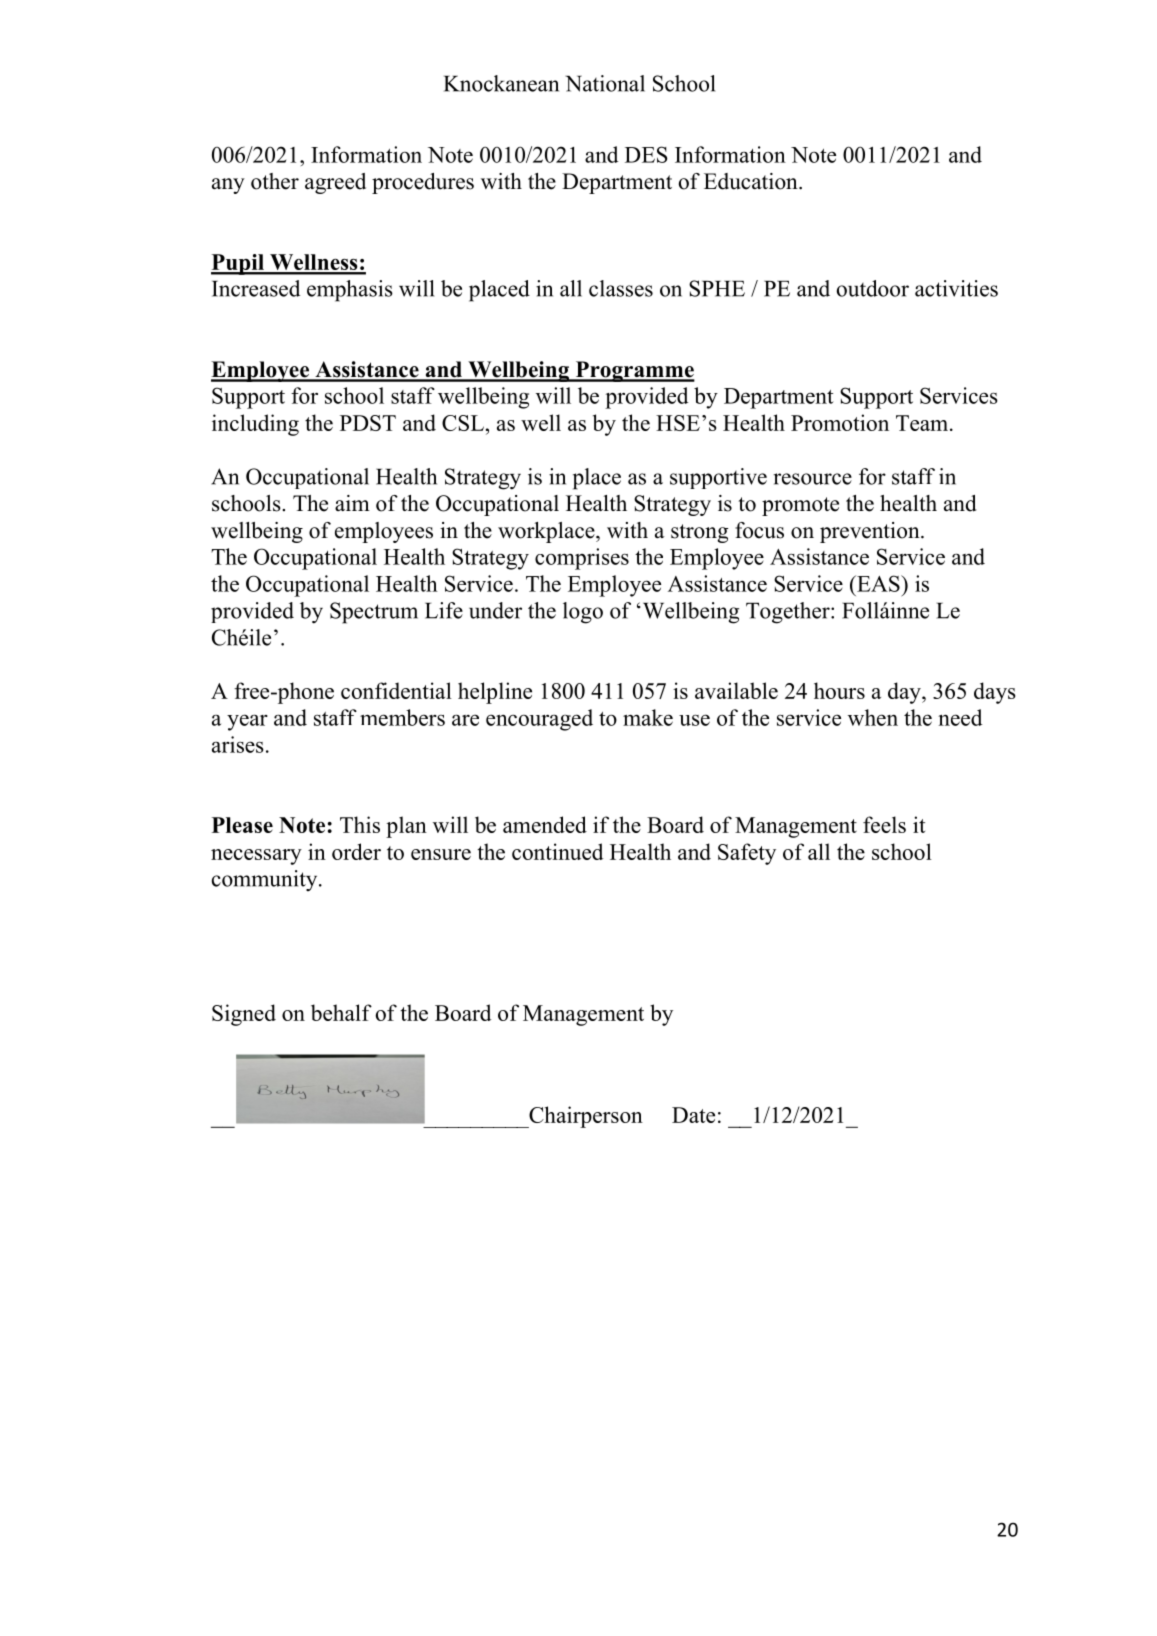 The image size is (1157, 1636). Describe the element at coordinates (605, 83) in the image. I see `National` at that location.
